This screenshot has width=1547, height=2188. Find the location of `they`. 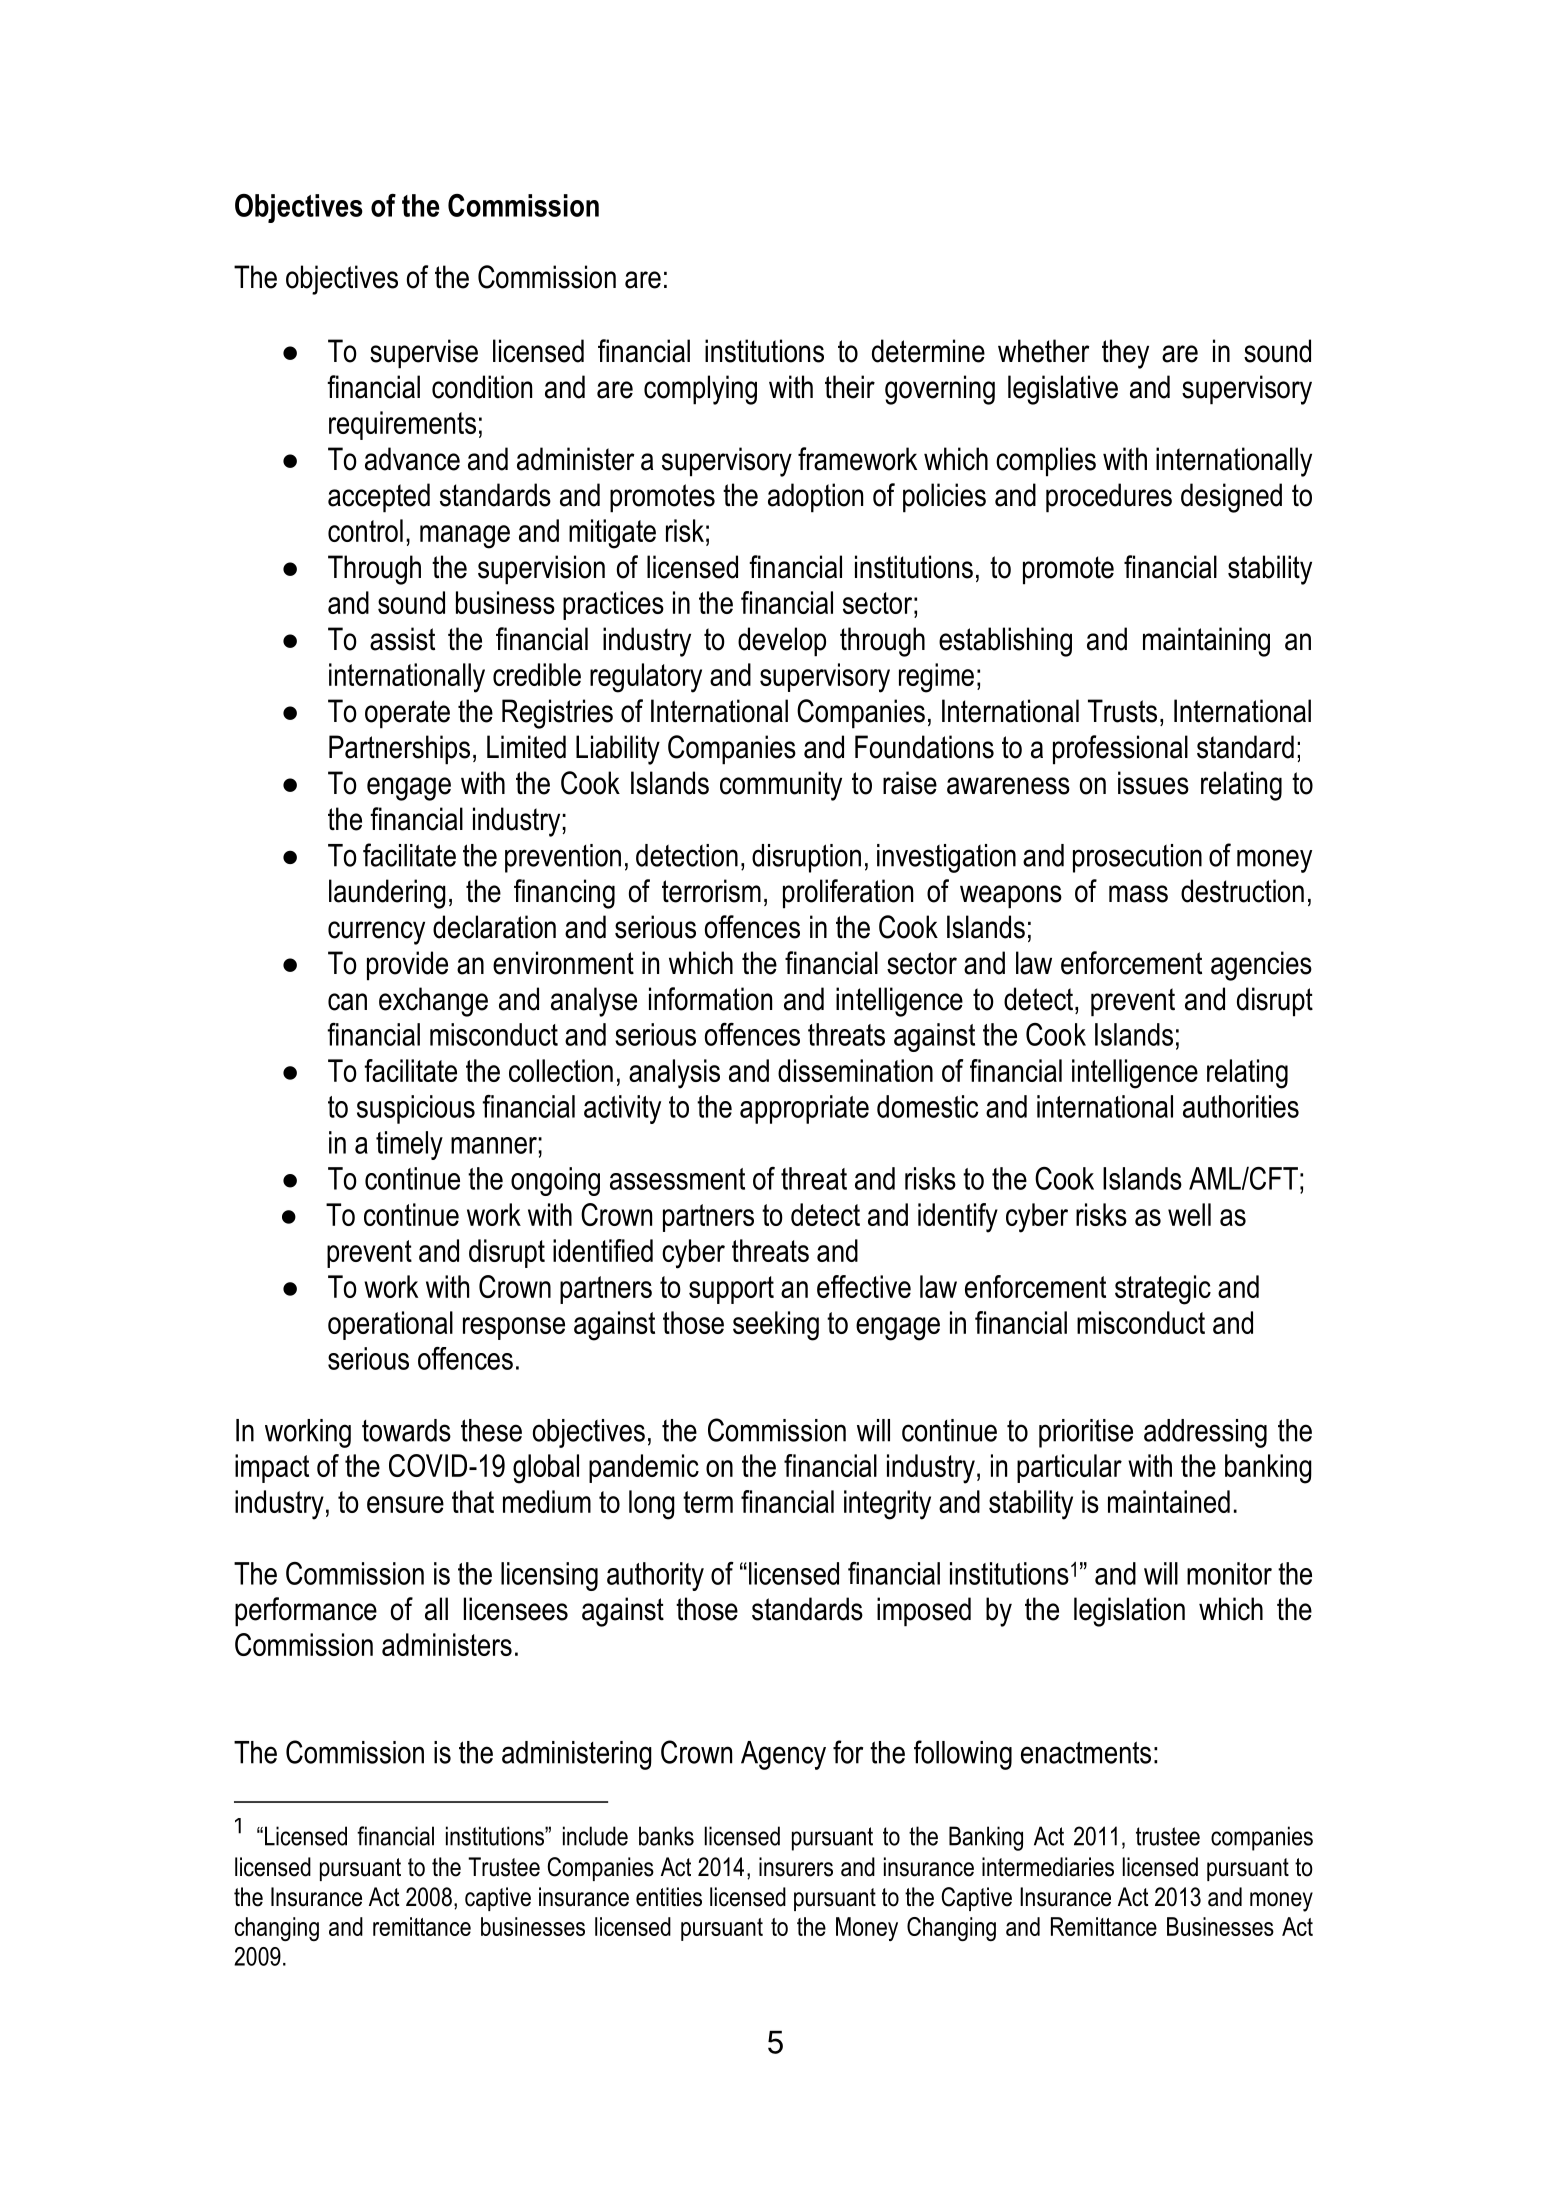

they is located at coordinates (1125, 354).
